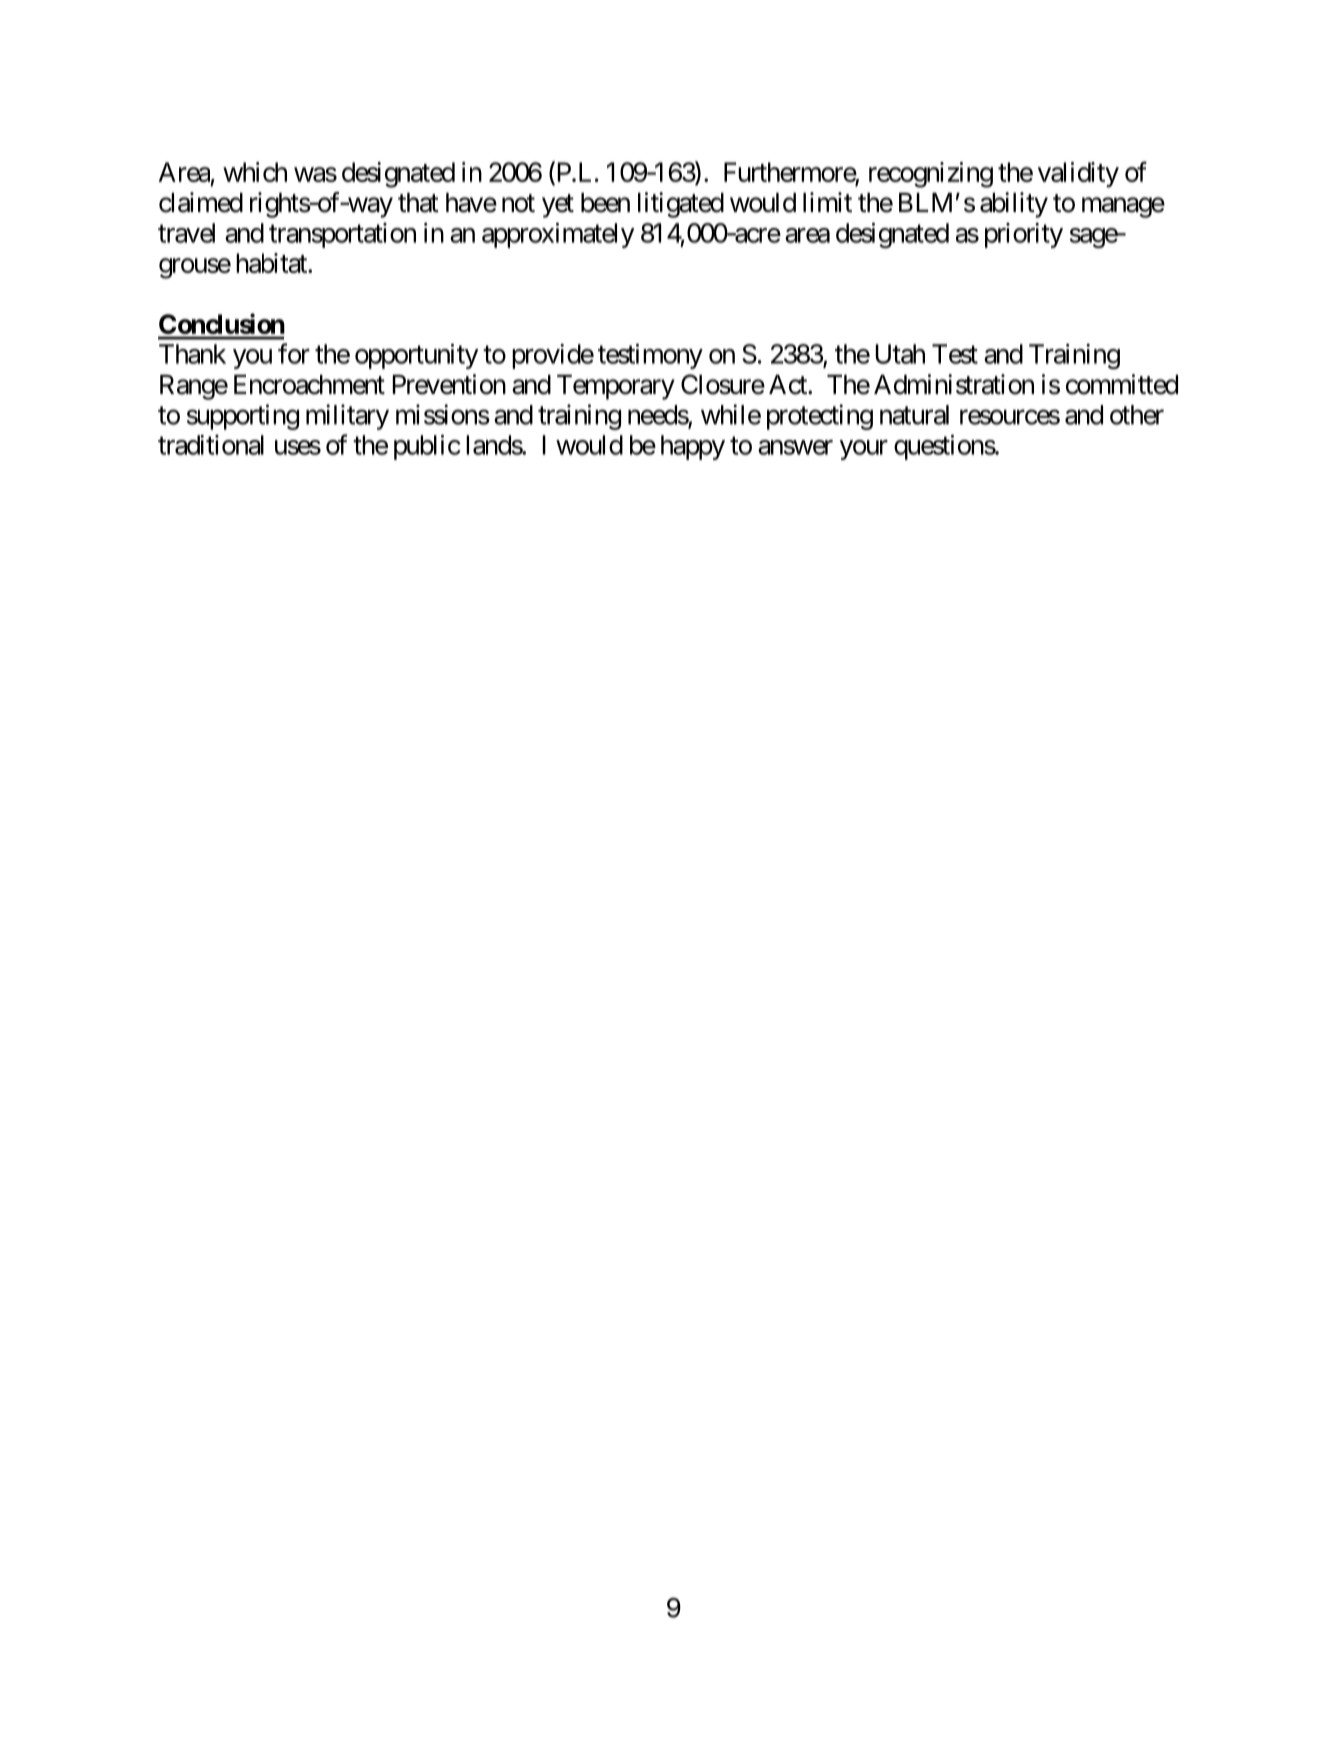 The width and height of the page is (1344, 1739). Describe the element at coordinates (693, 447) in the page. I see `happy` at that location.
